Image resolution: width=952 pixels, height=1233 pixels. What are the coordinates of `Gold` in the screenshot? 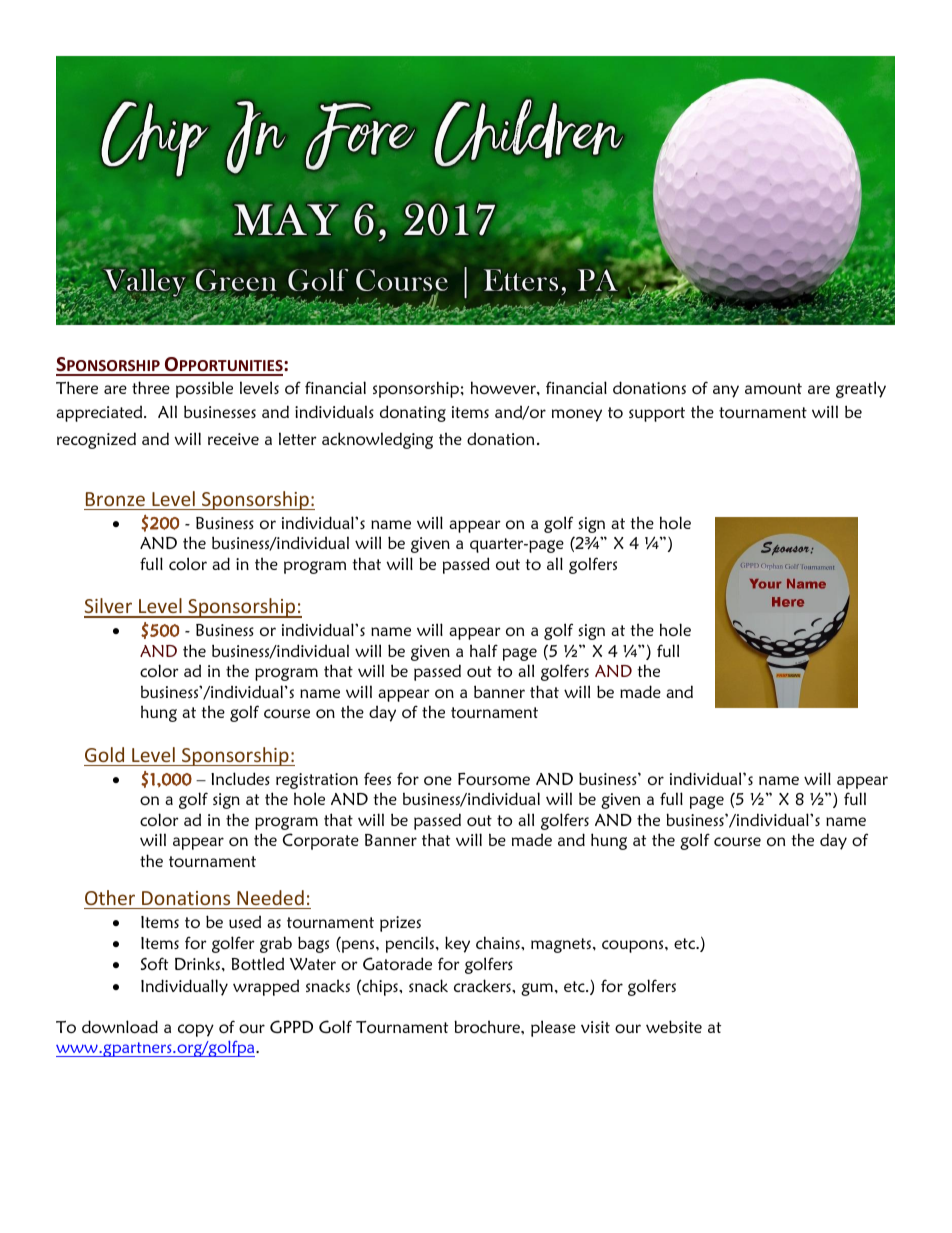 It's located at (104, 754).
